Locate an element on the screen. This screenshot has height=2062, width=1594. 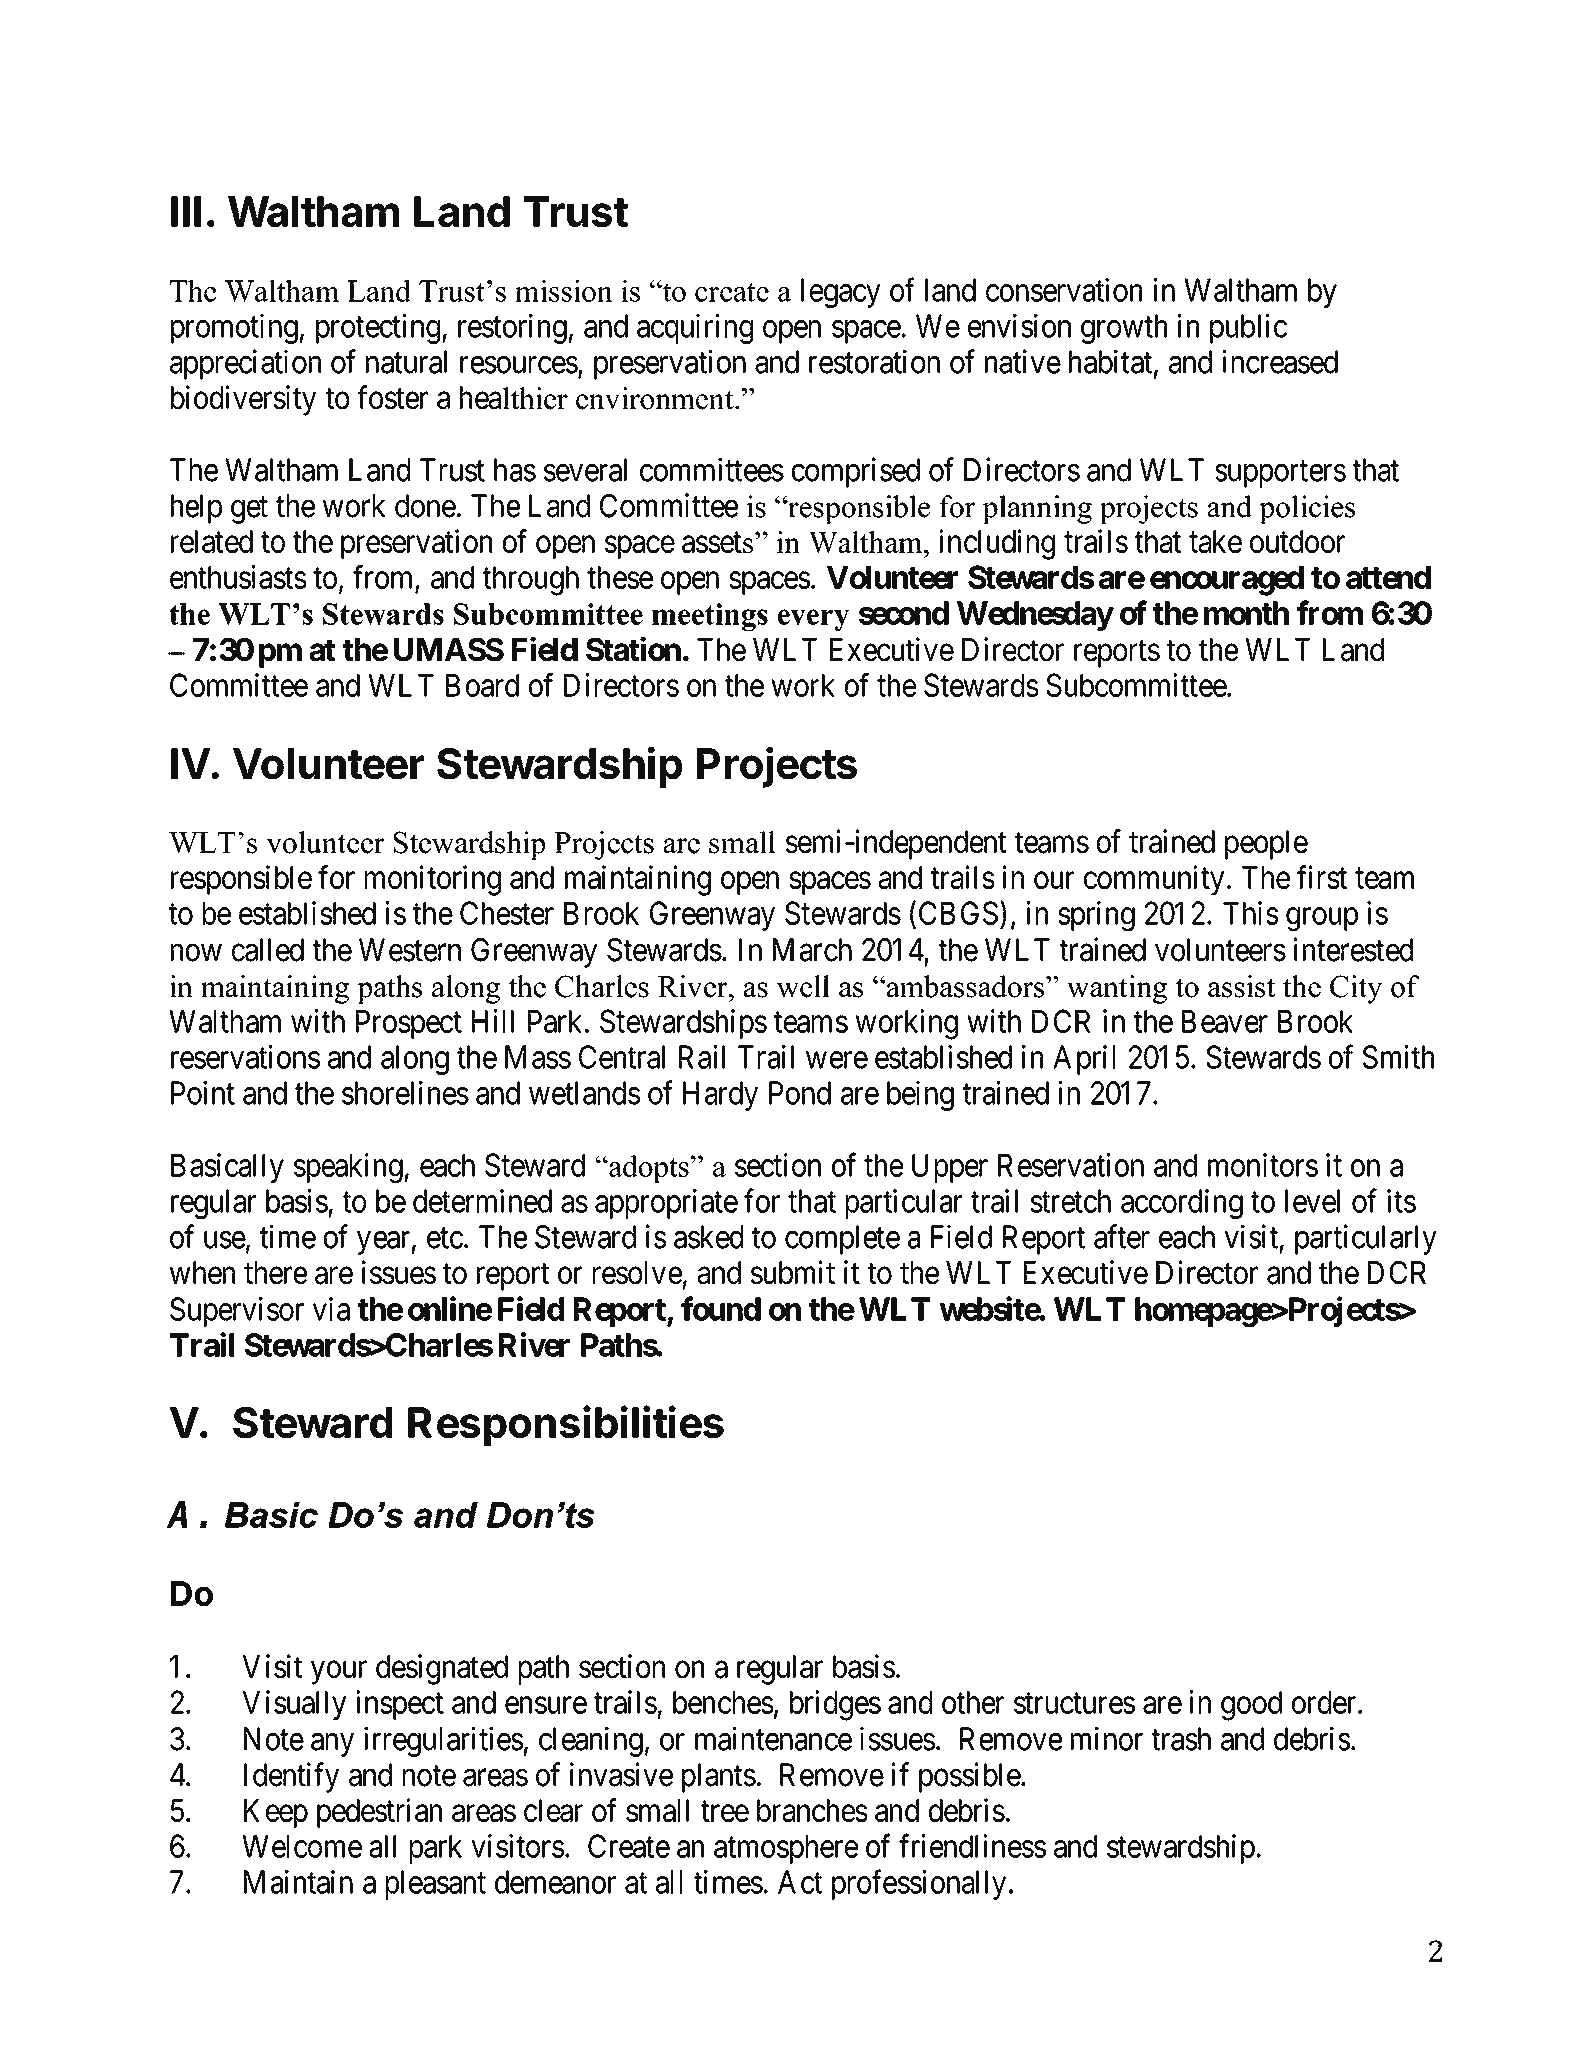
legacy is located at coordinates (841, 293).
